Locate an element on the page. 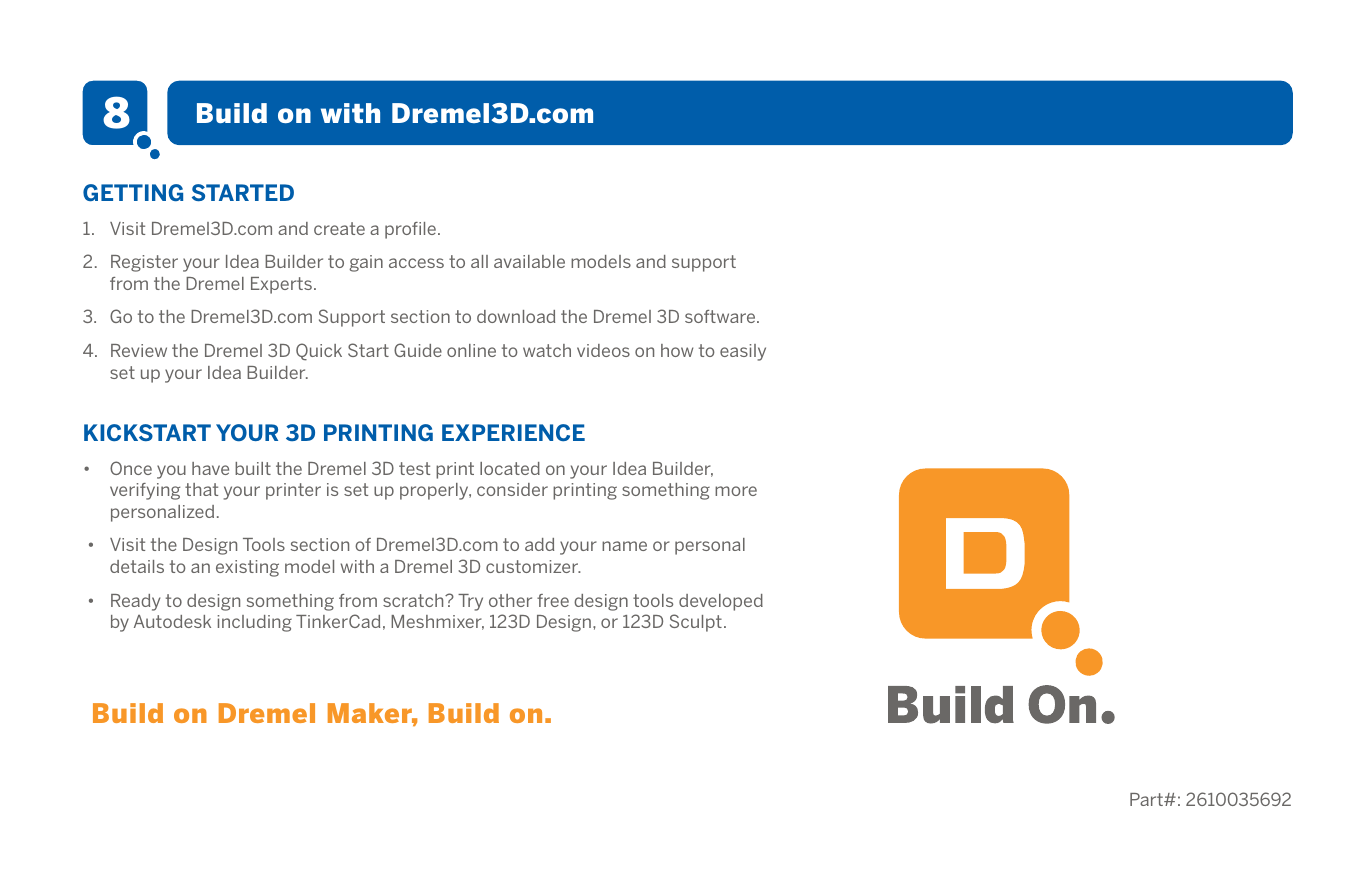  software is located at coordinates (721, 316).
